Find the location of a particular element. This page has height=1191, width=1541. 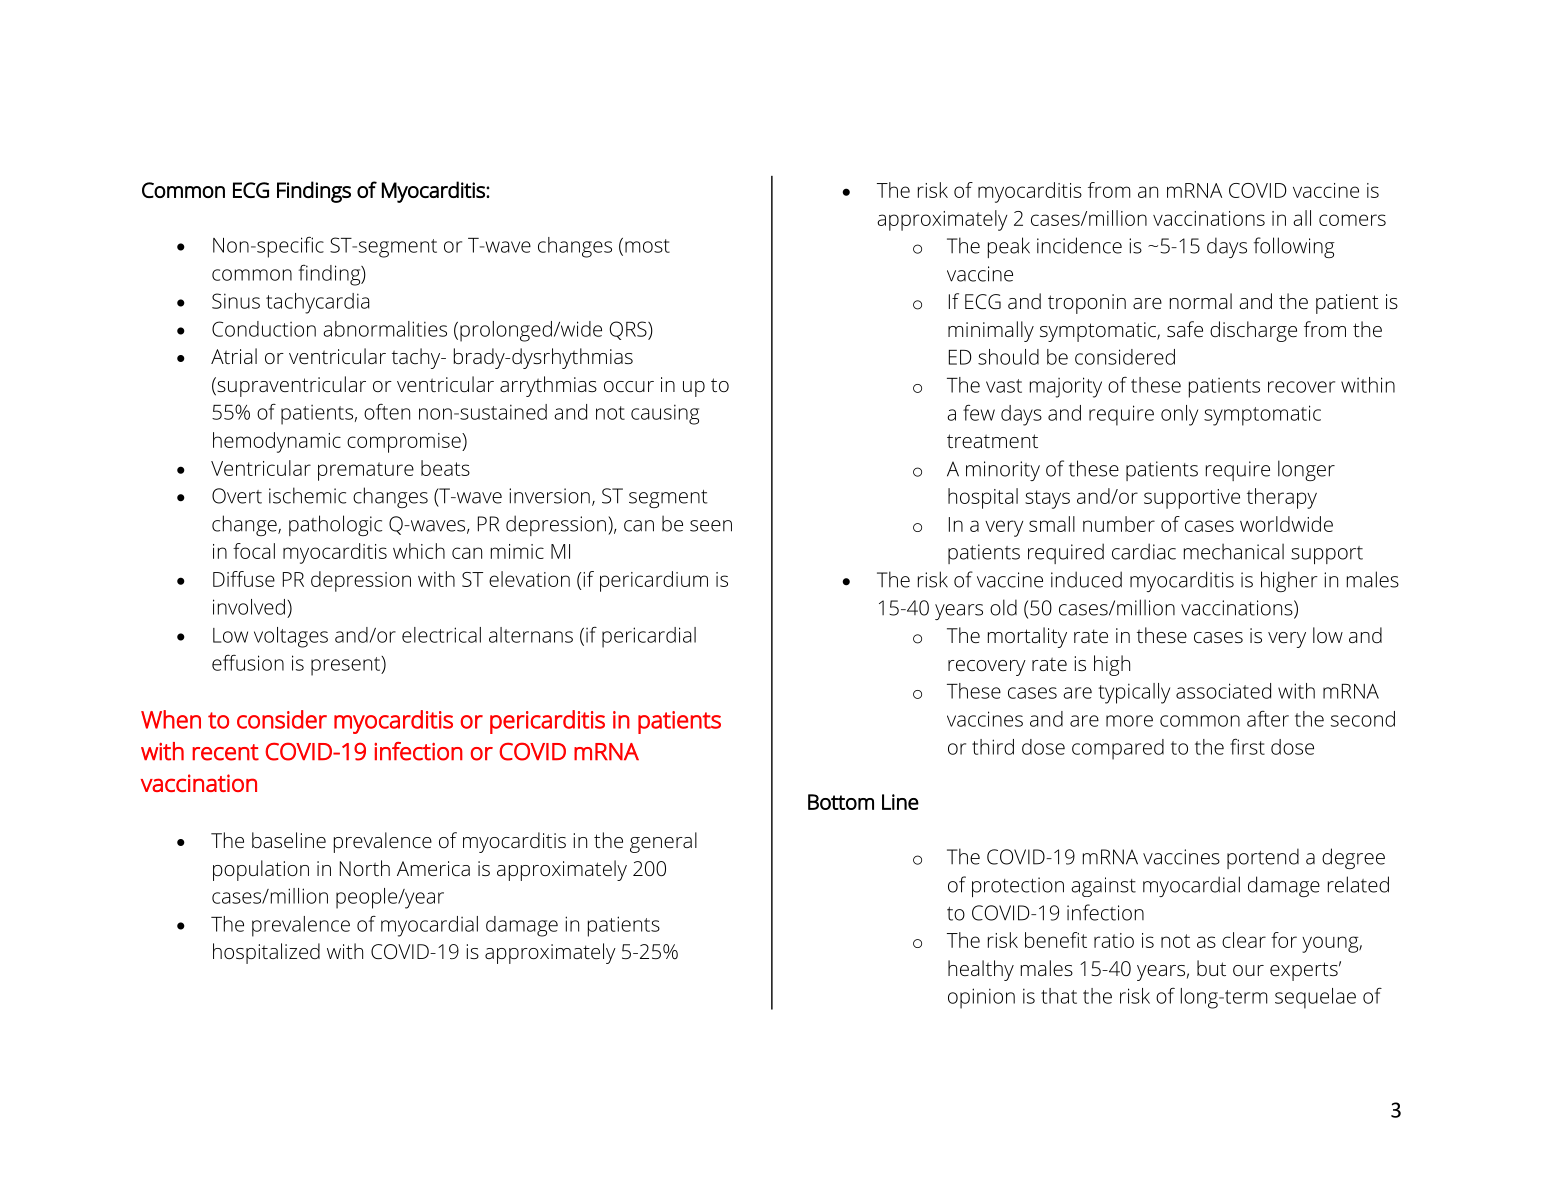

induced is located at coordinates (1086, 579).
